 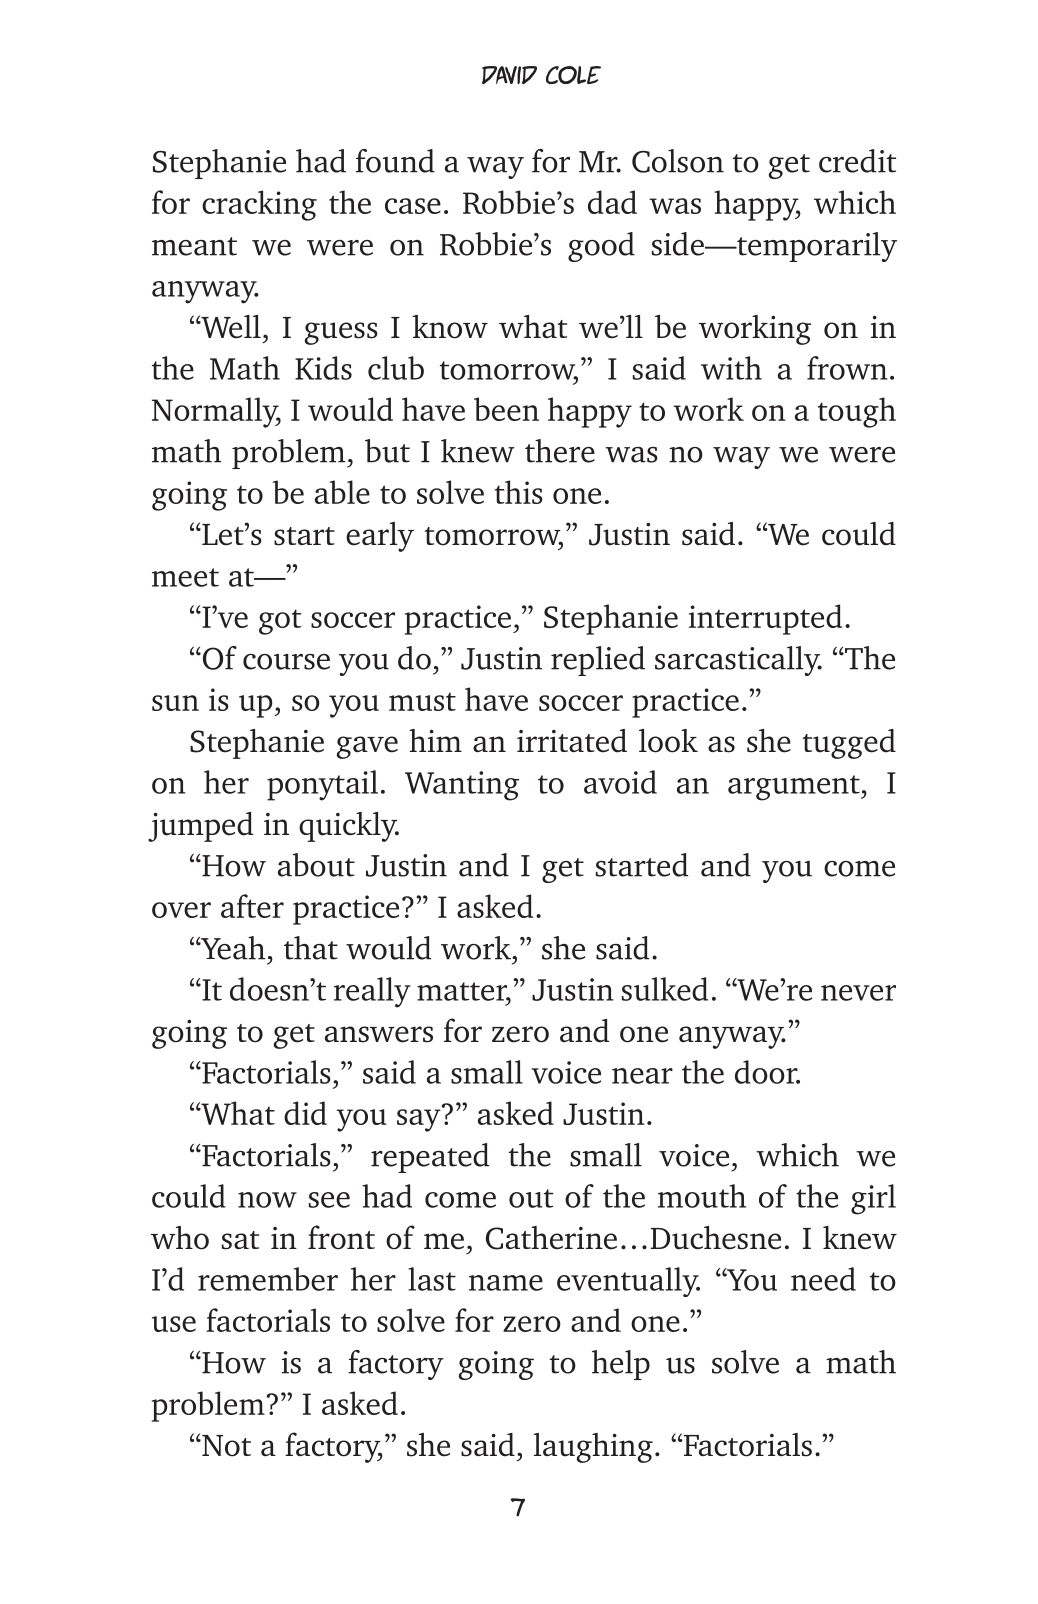 What do you see at coordinates (572, 741) in the screenshot?
I see `irritated` at bounding box center [572, 741].
